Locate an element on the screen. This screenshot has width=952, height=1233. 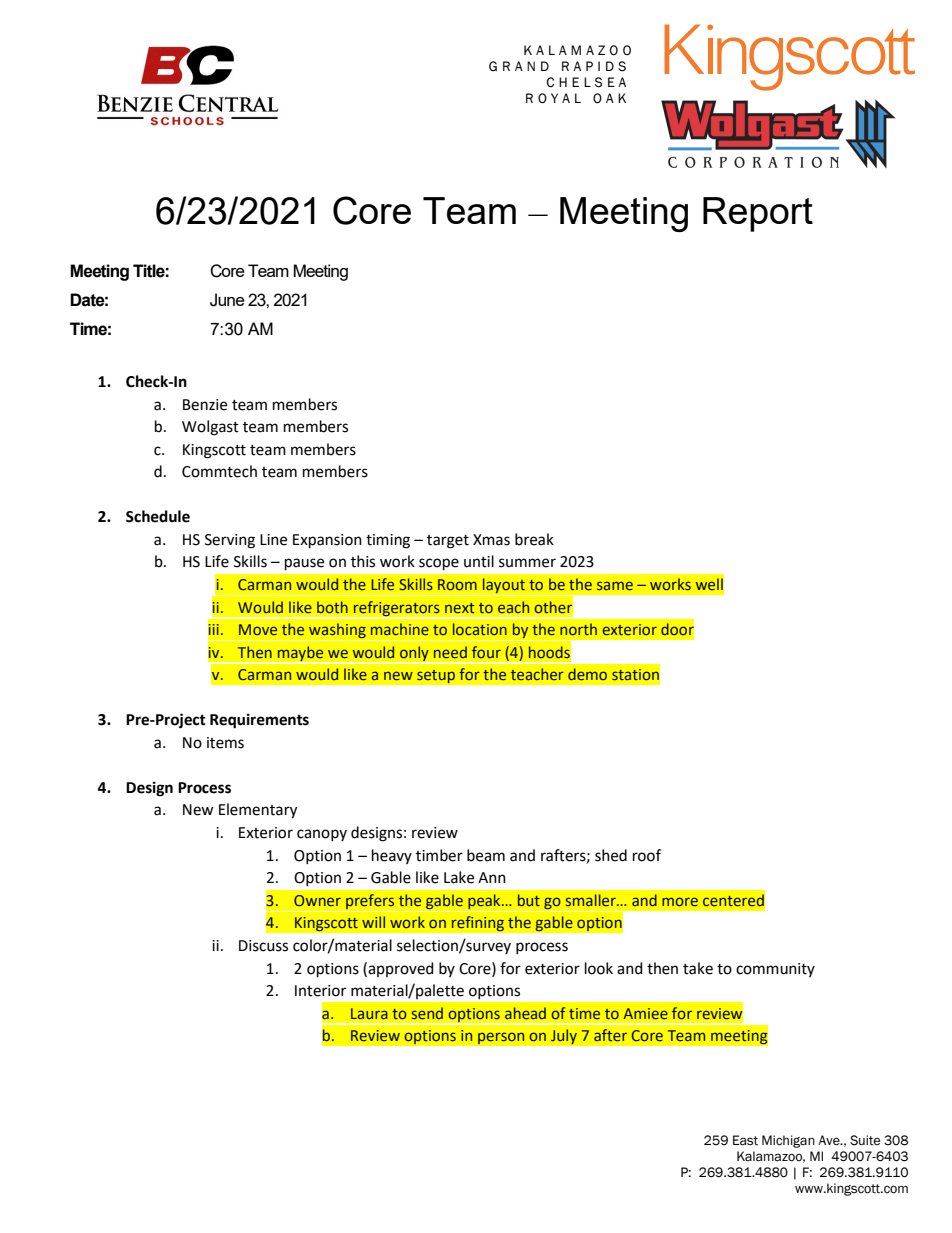
break is located at coordinates (534, 539).
